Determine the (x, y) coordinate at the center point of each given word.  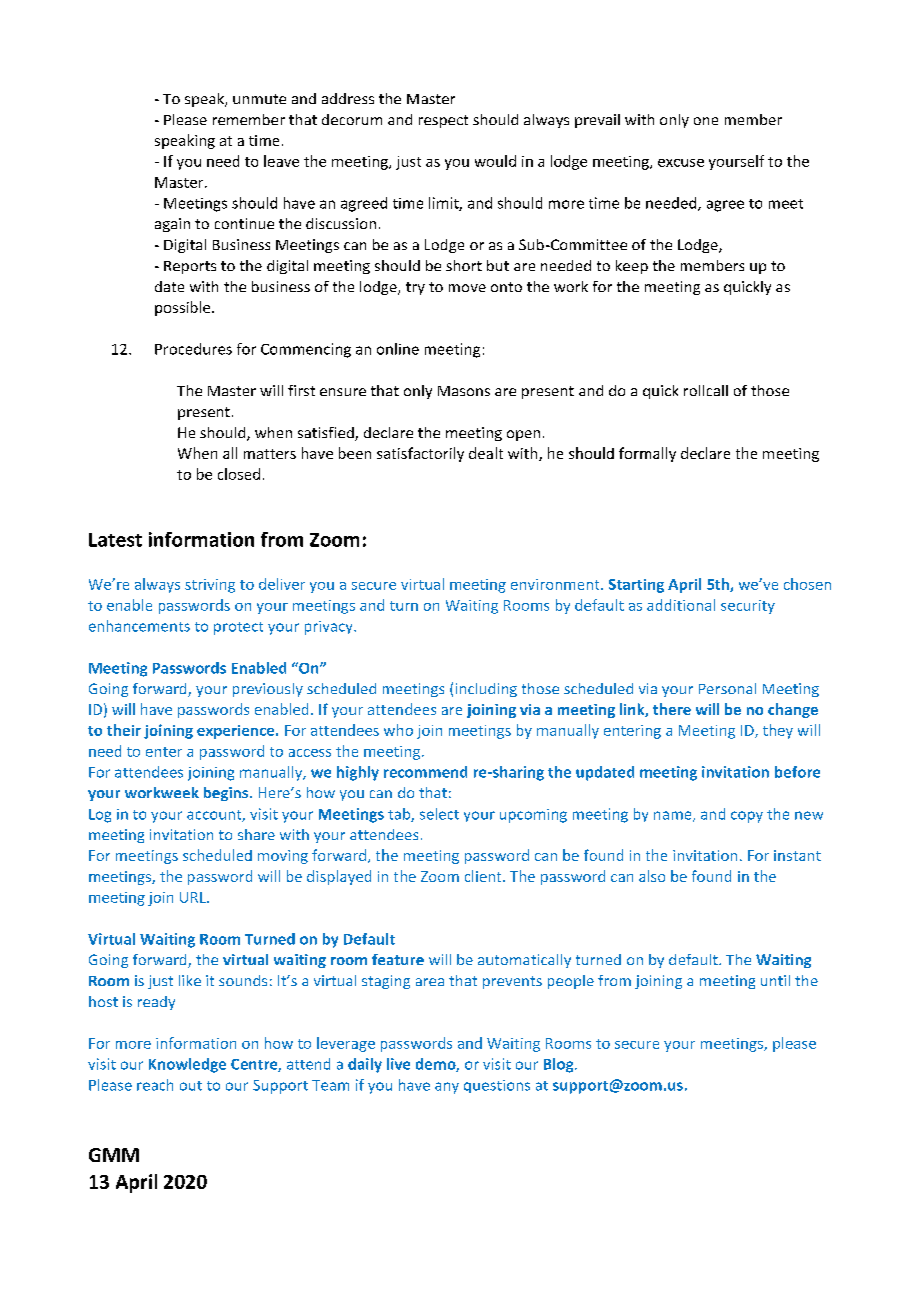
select (439, 814)
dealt (486, 453)
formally (647, 454)
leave (281, 161)
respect (443, 121)
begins (227, 794)
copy (747, 817)
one (706, 121)
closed (239, 474)
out (191, 1086)
